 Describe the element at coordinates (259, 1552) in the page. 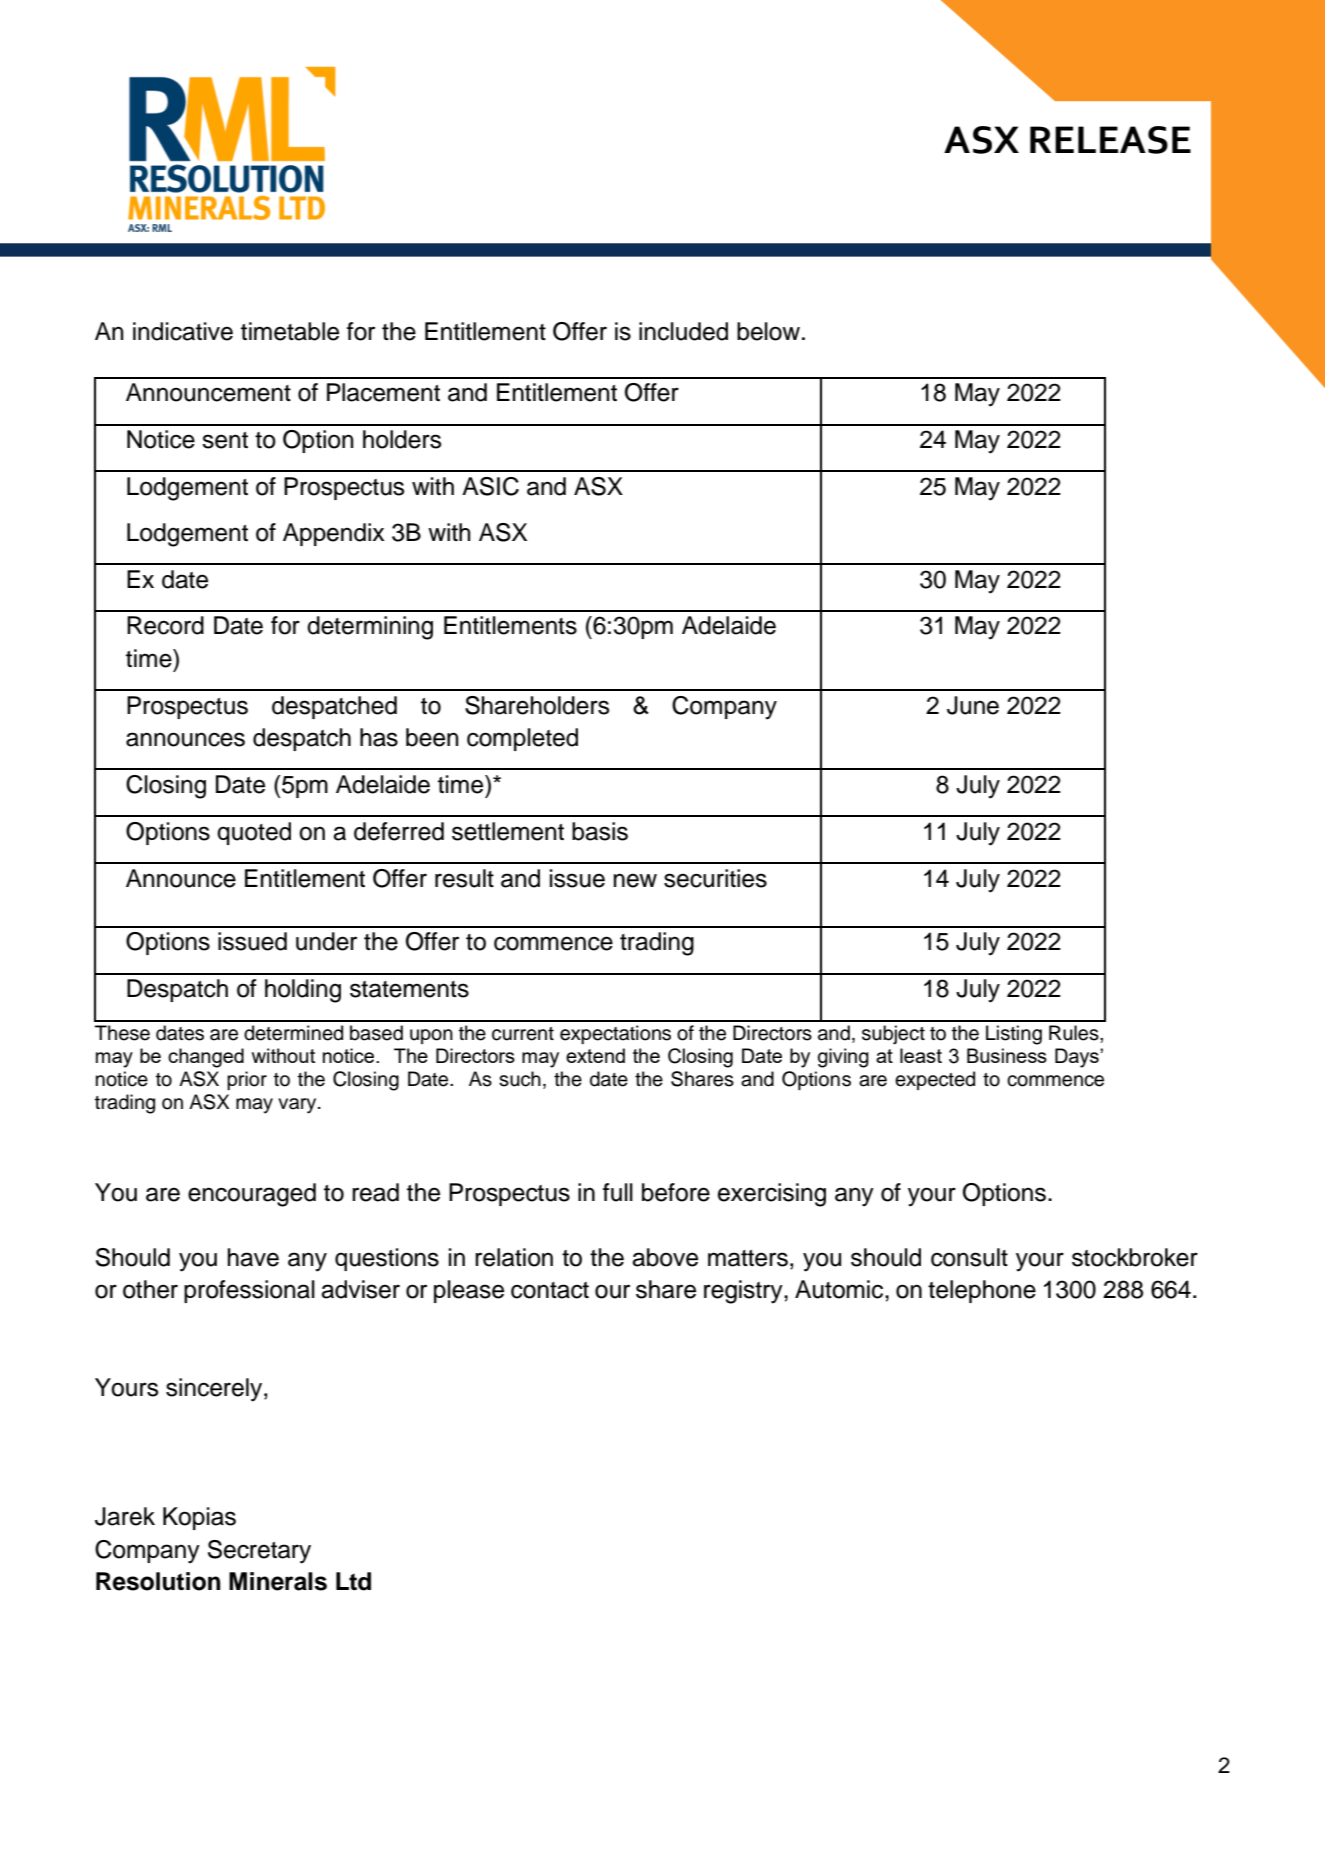

I see `Secretary` at that location.
